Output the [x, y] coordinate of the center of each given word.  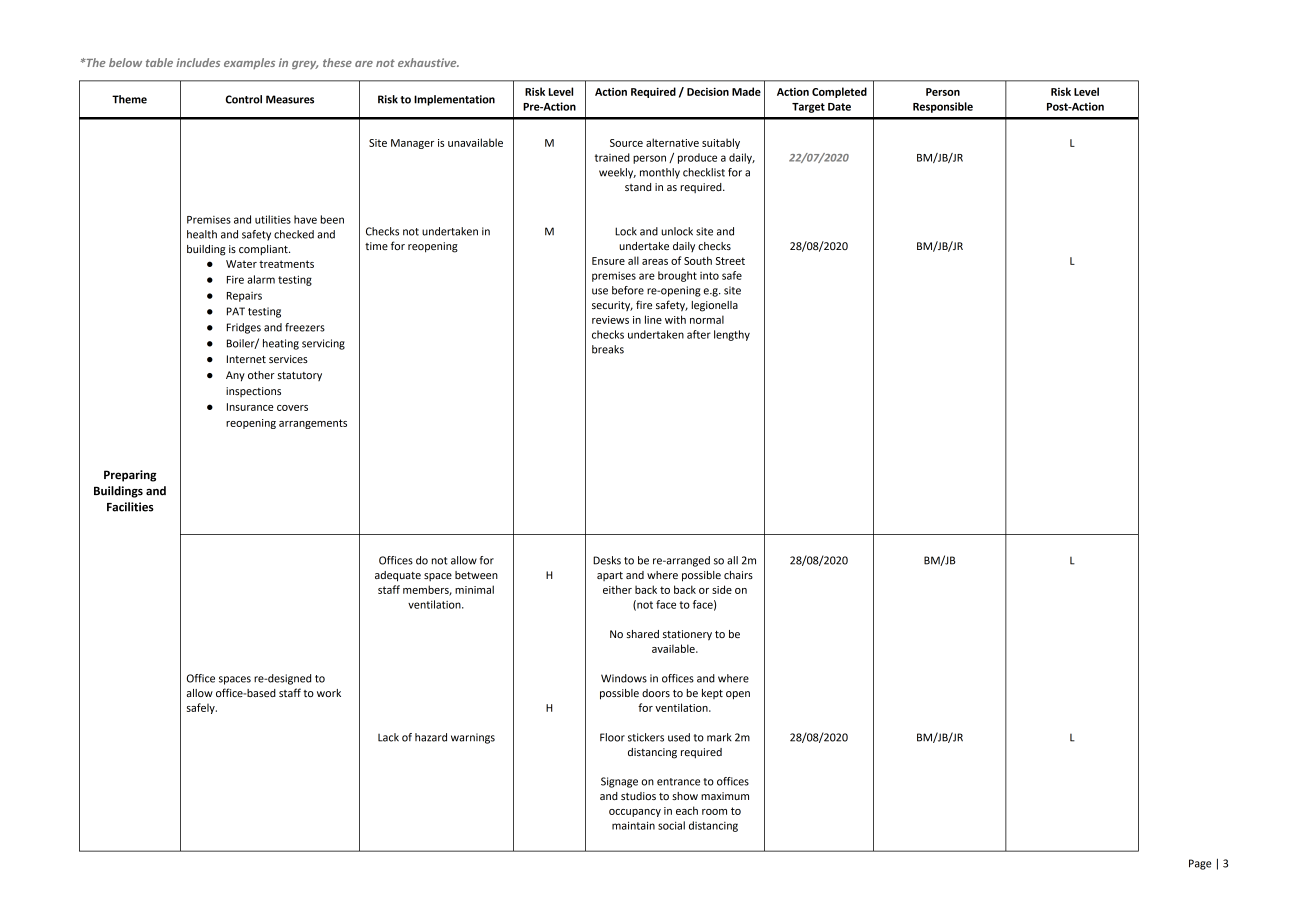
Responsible [943, 107]
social [671, 825]
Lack [388, 737]
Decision [708, 92]
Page [1200, 864]
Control [243, 99]
